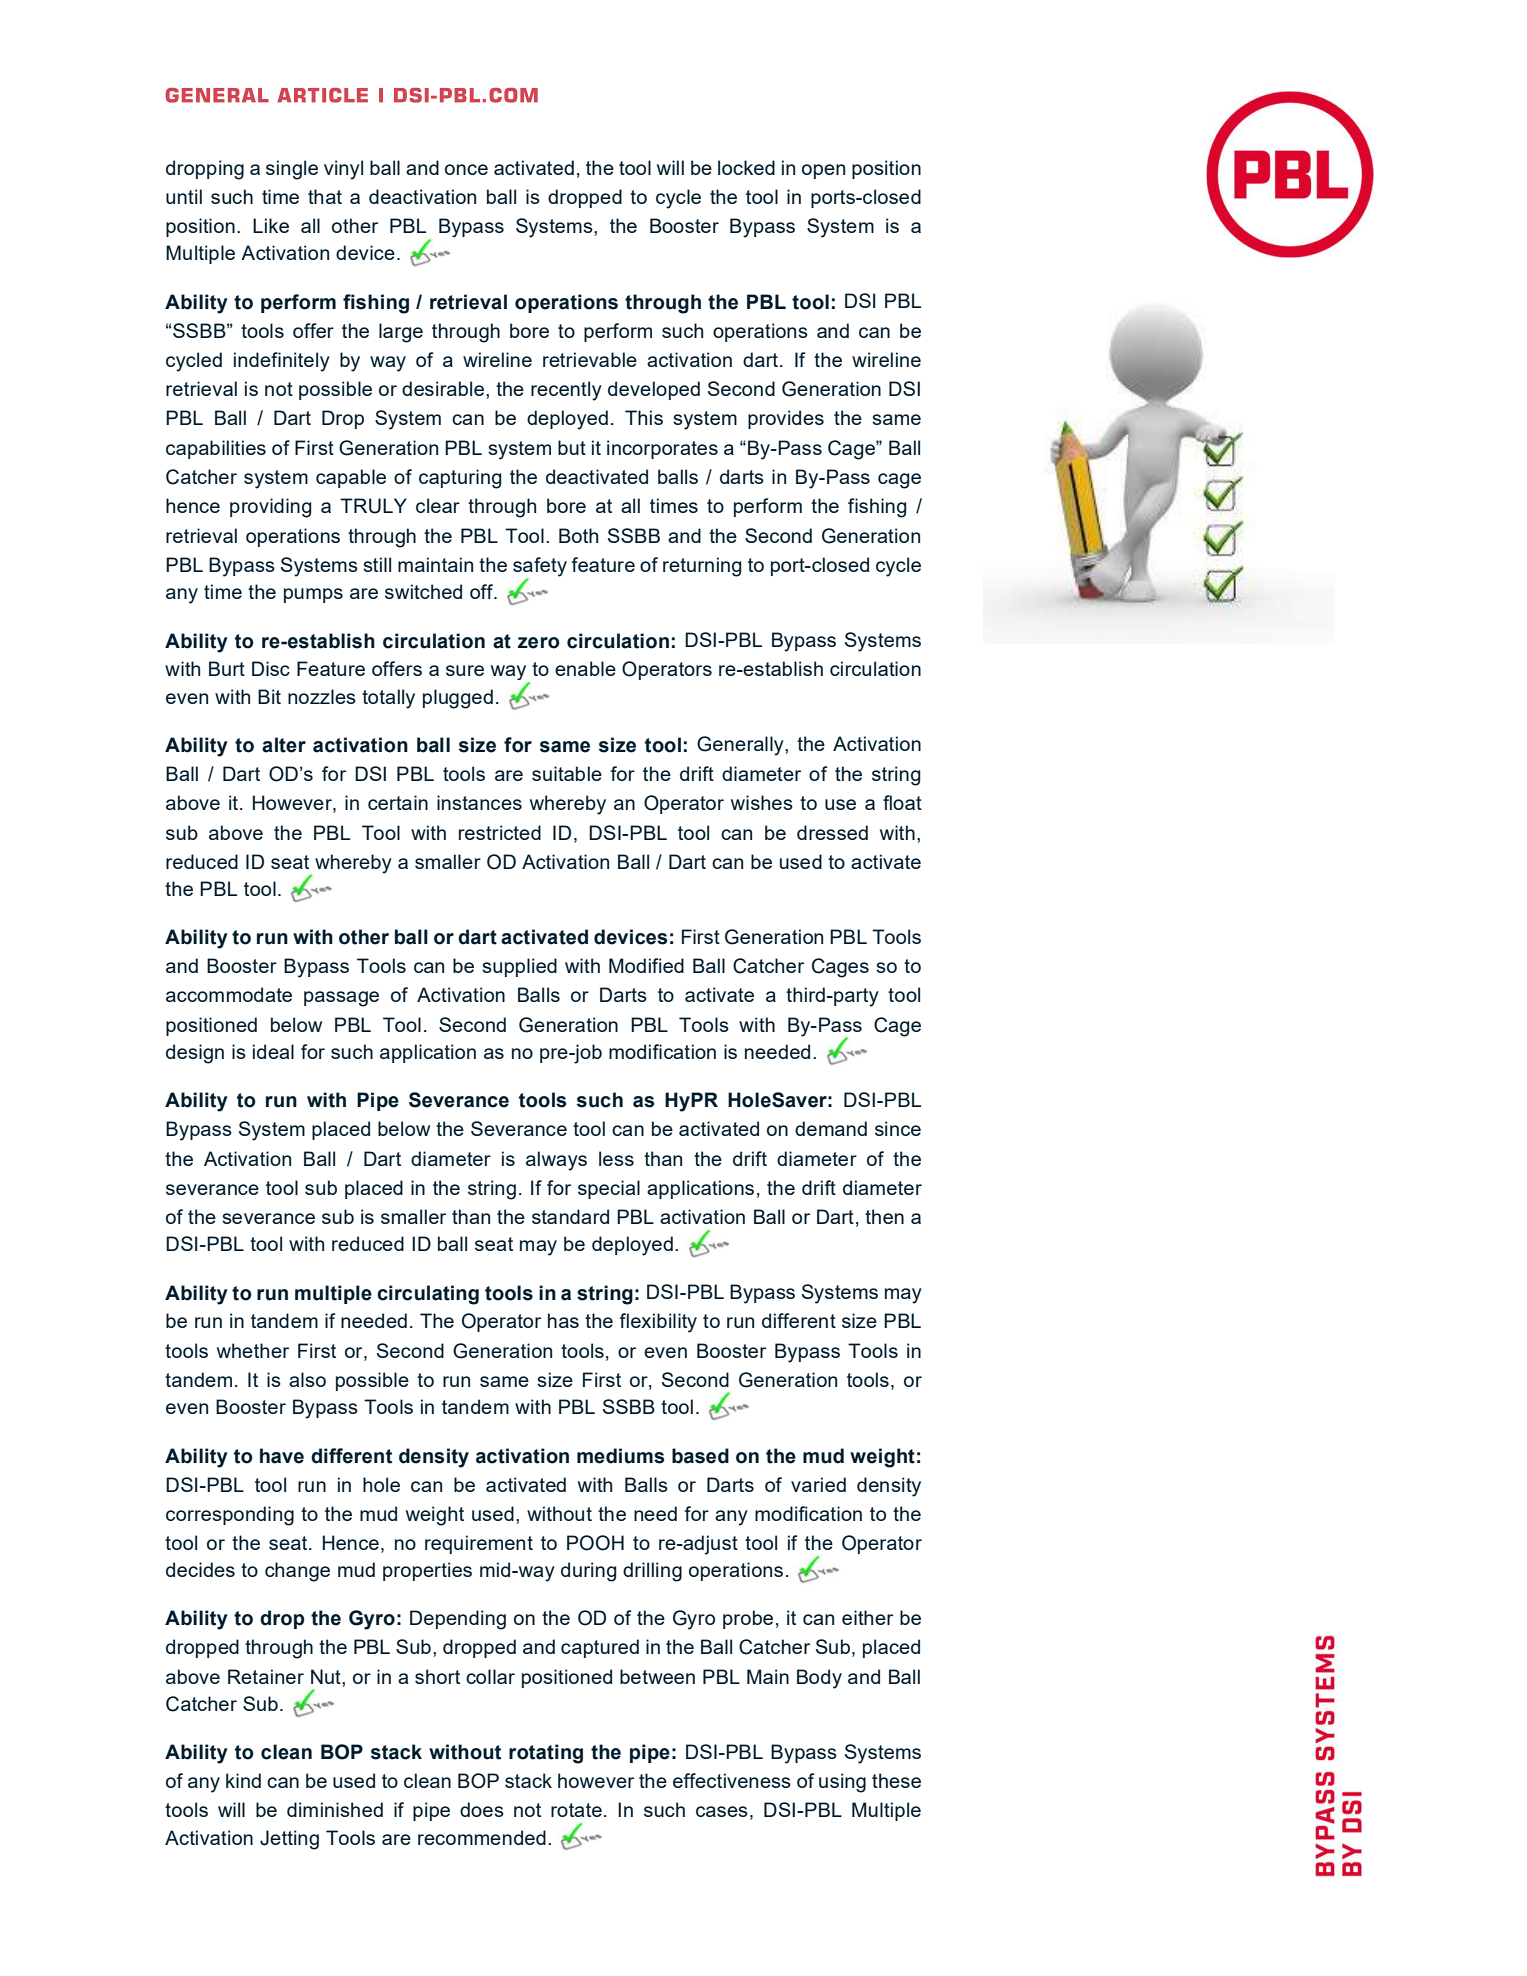 The height and width of the page is (1976, 1527). I want to click on providing, so click(270, 508).
